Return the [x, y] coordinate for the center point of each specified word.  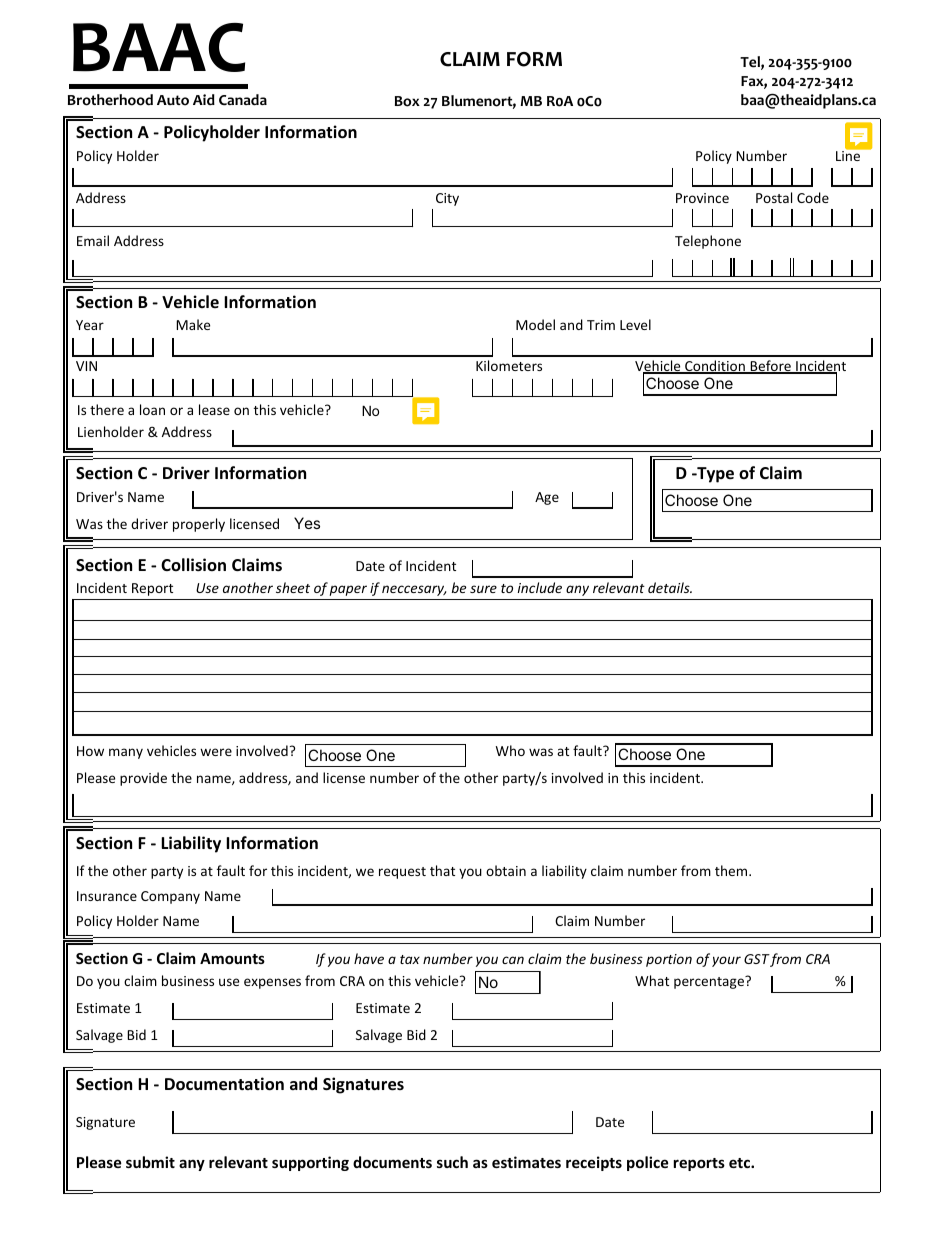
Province [702, 198]
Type [714, 475]
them [732, 870]
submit [150, 1162]
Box [407, 101]
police [648, 1163]
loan [152, 409]
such [452, 1162]
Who [510, 750]
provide [143, 779]
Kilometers [509, 365]
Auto [173, 100]
